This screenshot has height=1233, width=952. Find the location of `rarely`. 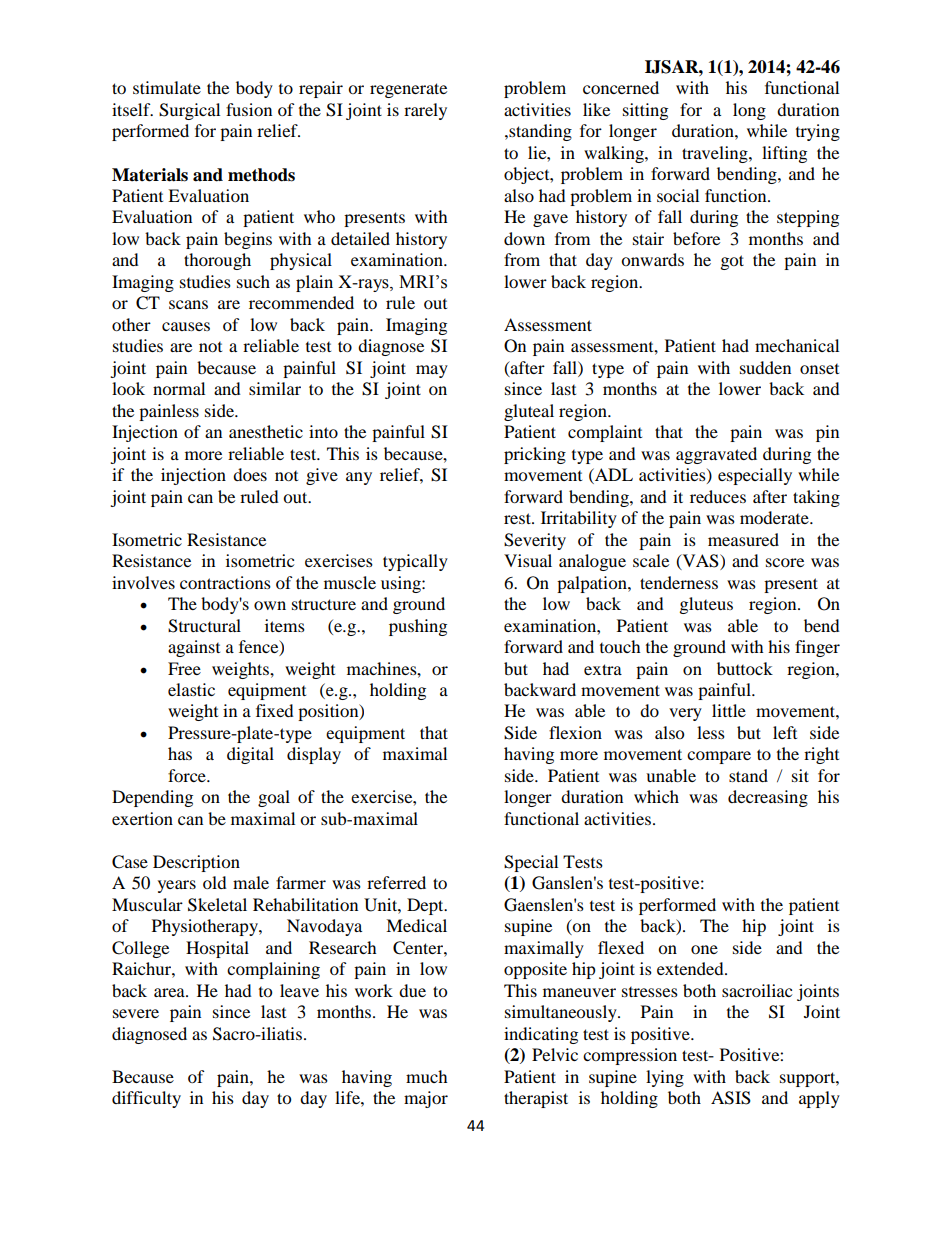

rarely is located at coordinates (425, 111).
